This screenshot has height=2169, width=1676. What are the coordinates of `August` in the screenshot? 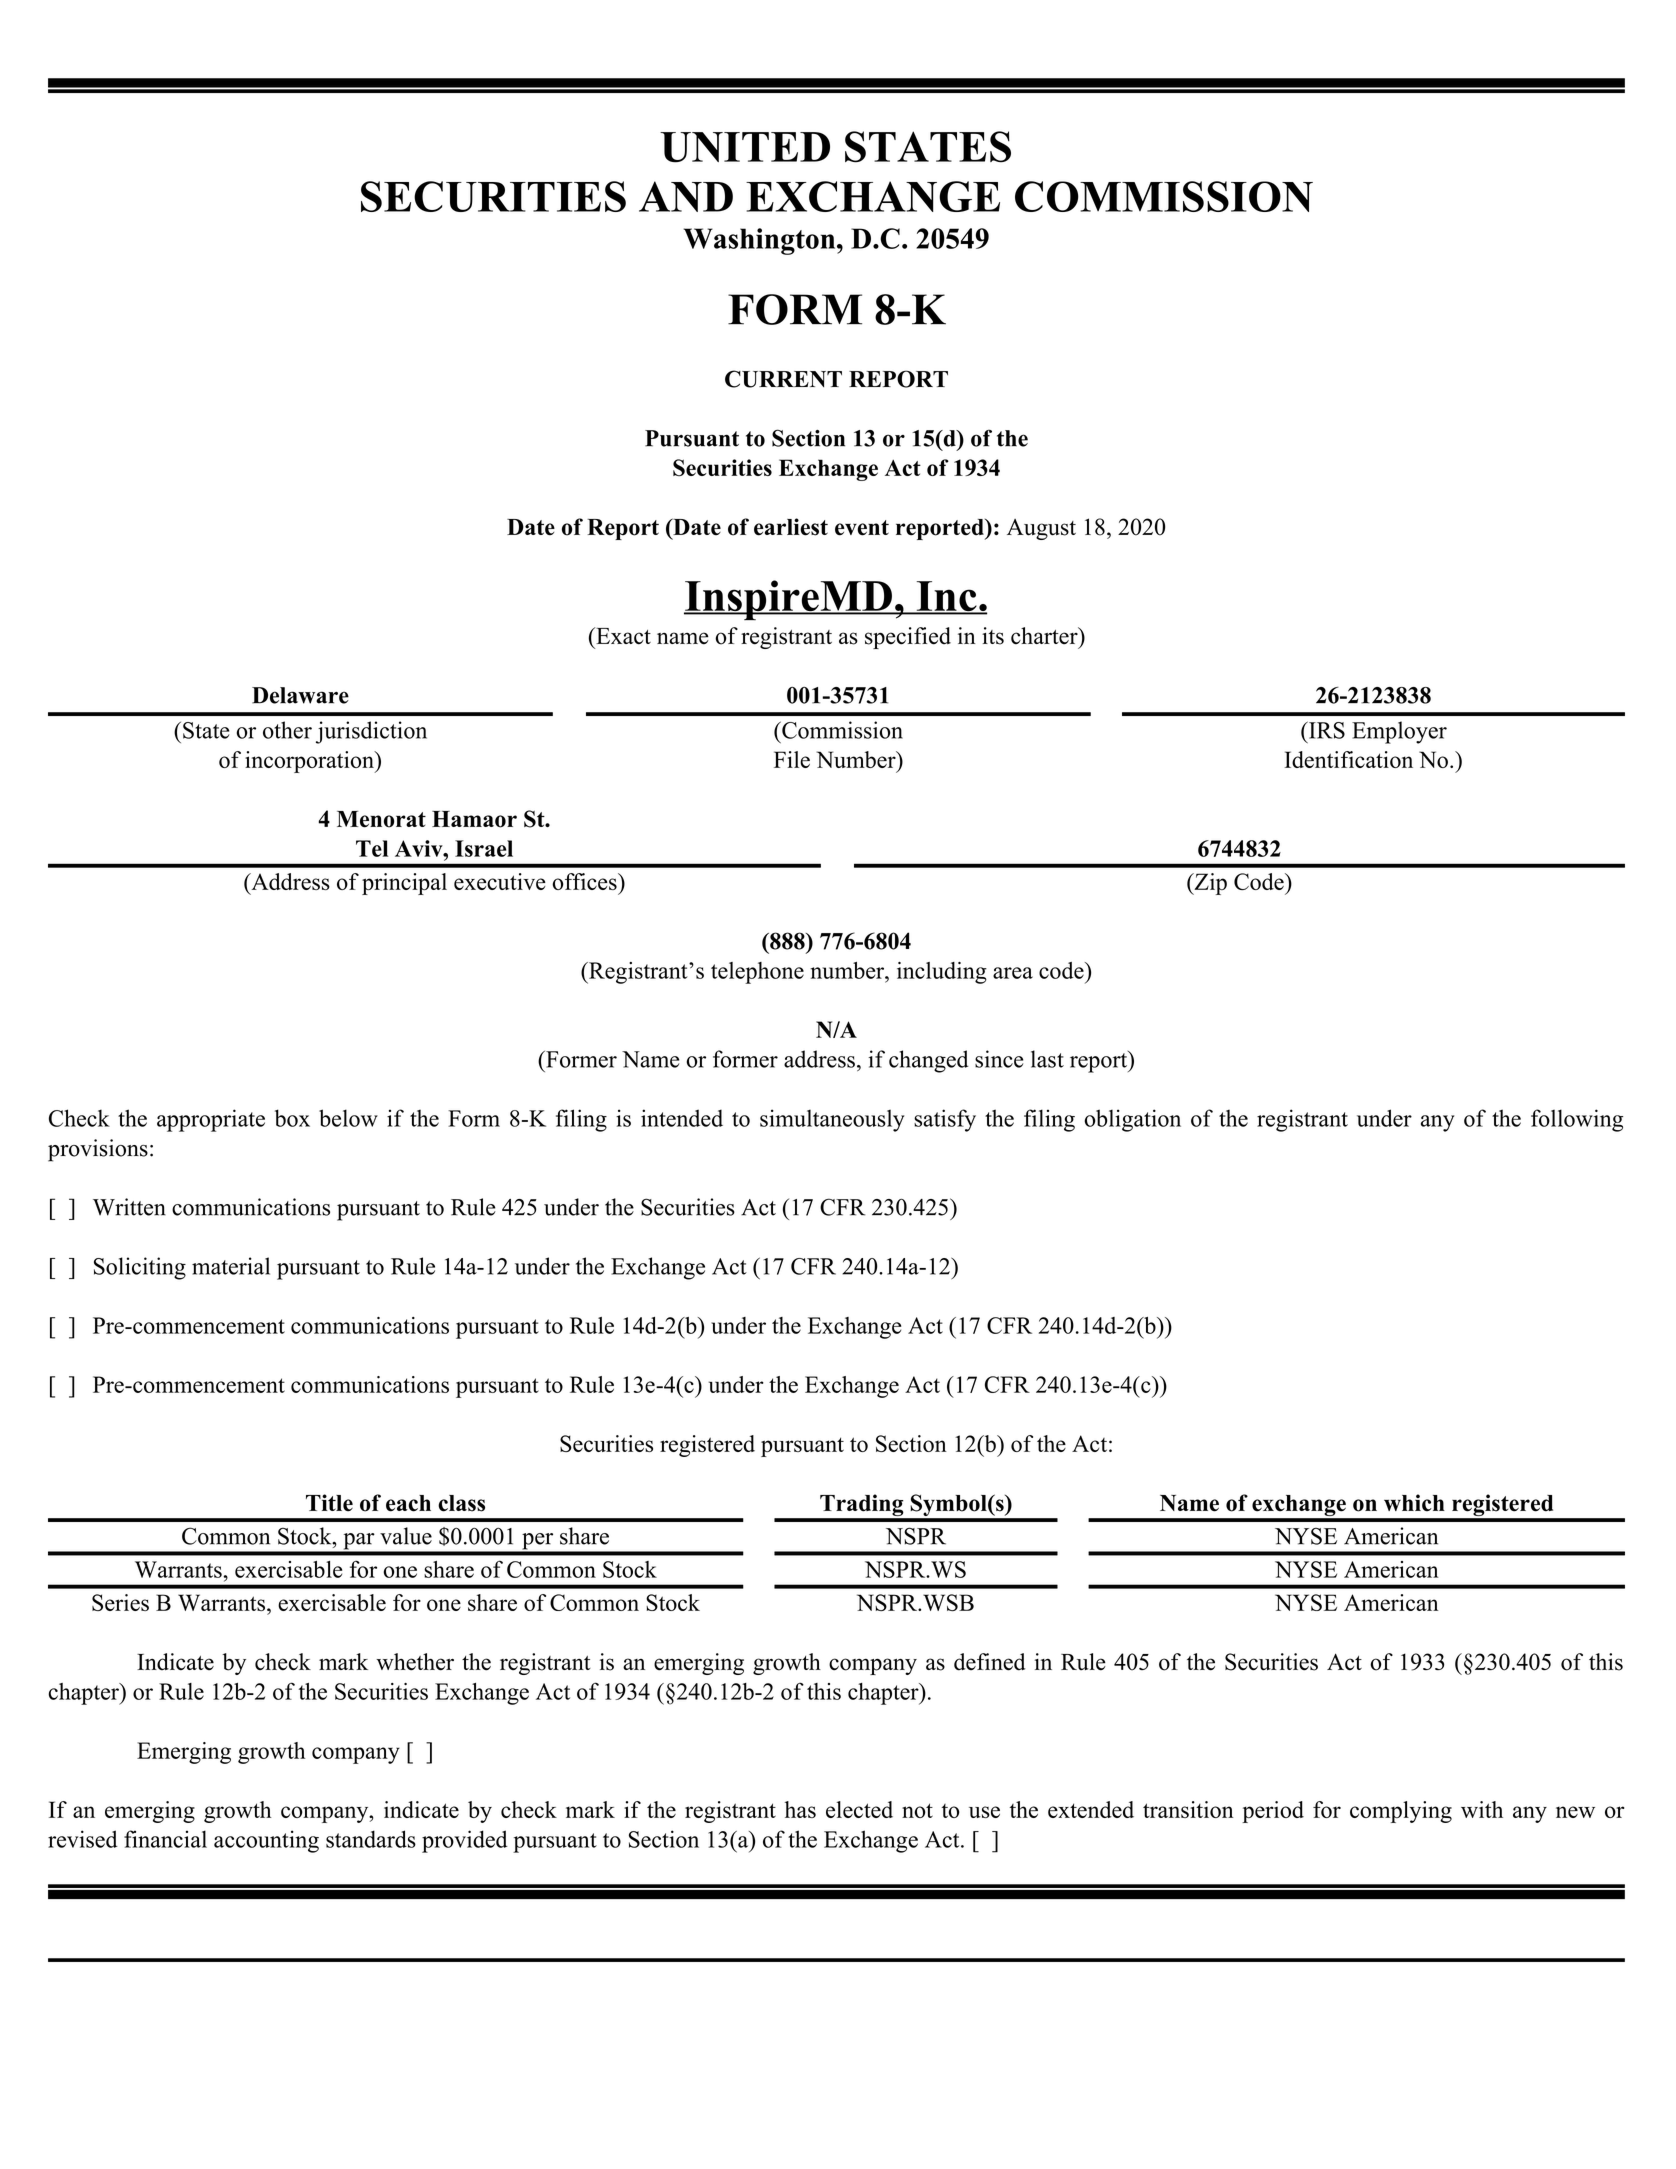 It's located at (1041, 529).
